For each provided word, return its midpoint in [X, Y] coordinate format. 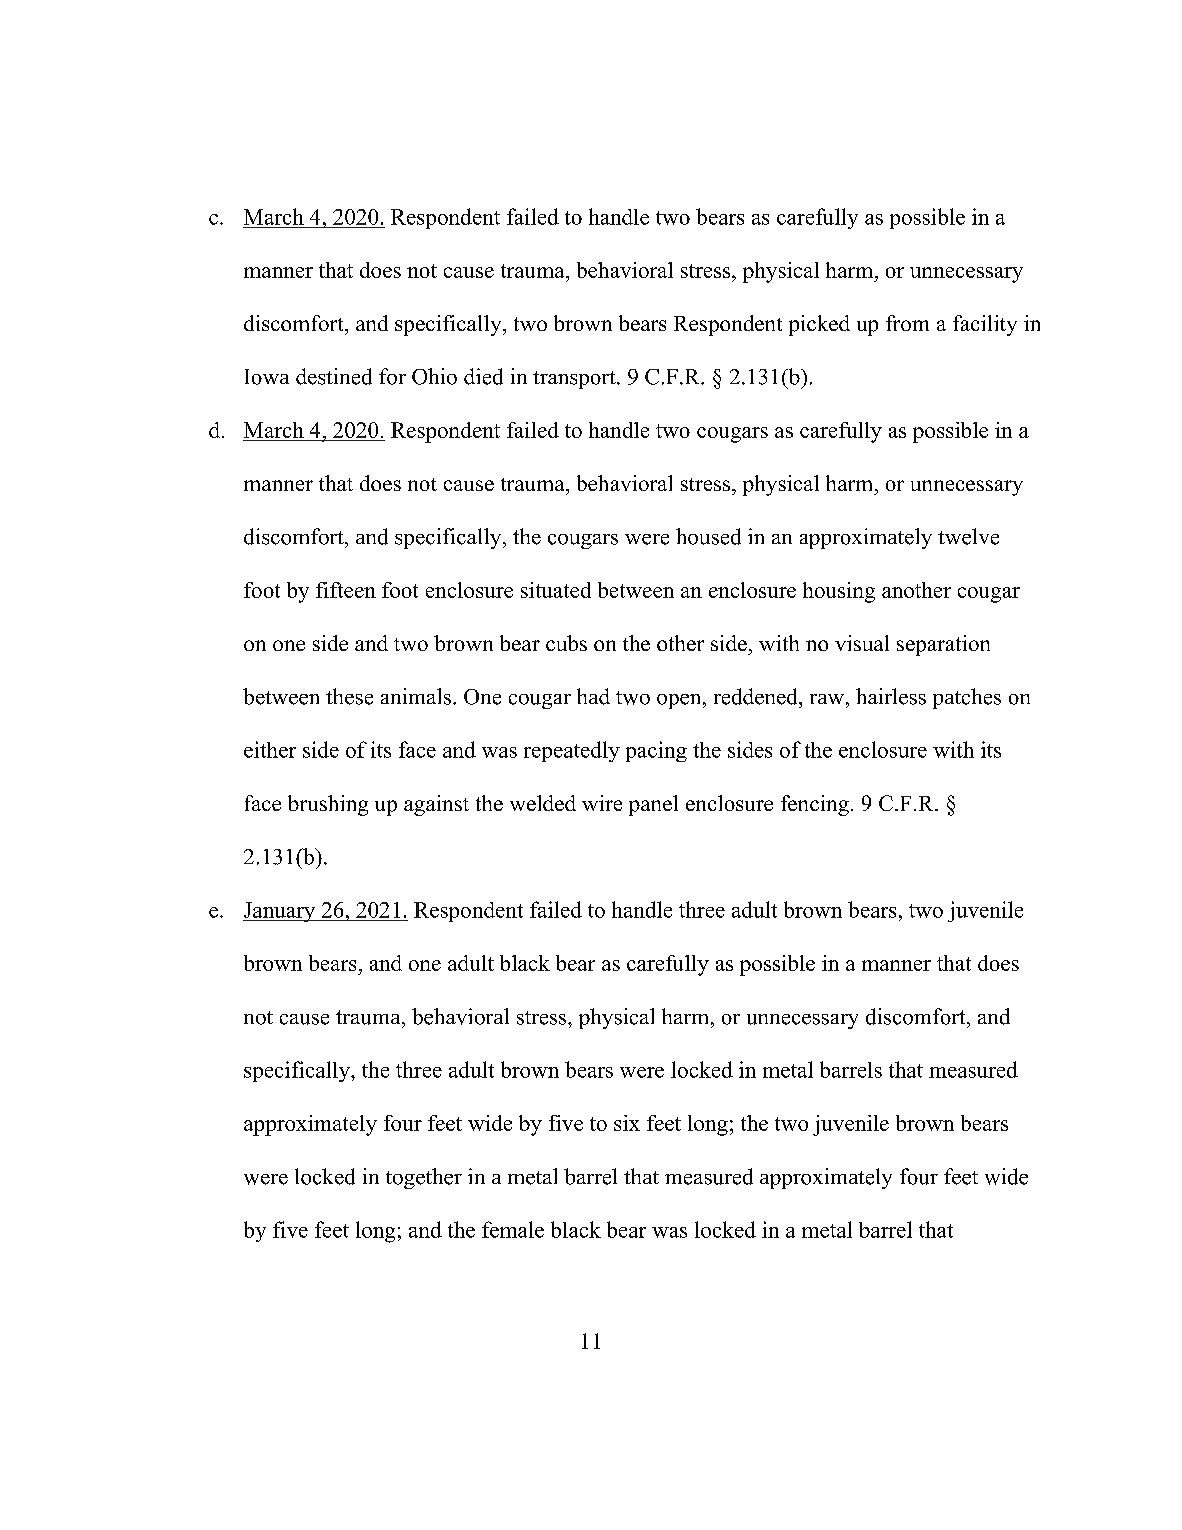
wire [602, 803]
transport [575, 380]
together [424, 1178]
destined [334, 376]
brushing [328, 805]
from [907, 323]
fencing [815, 805]
